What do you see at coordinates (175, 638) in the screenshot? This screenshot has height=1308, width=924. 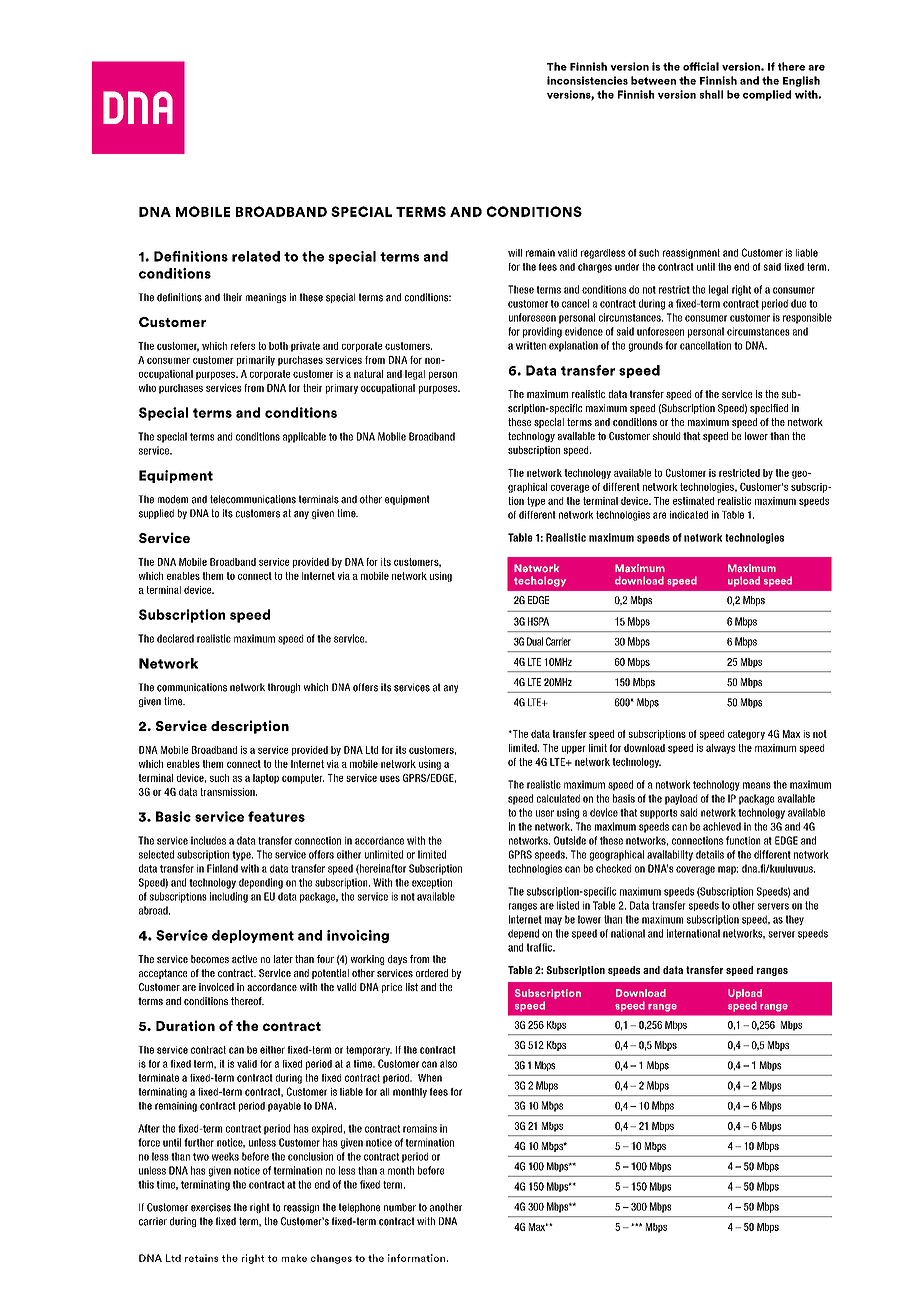 I see `declared` at bounding box center [175, 638].
